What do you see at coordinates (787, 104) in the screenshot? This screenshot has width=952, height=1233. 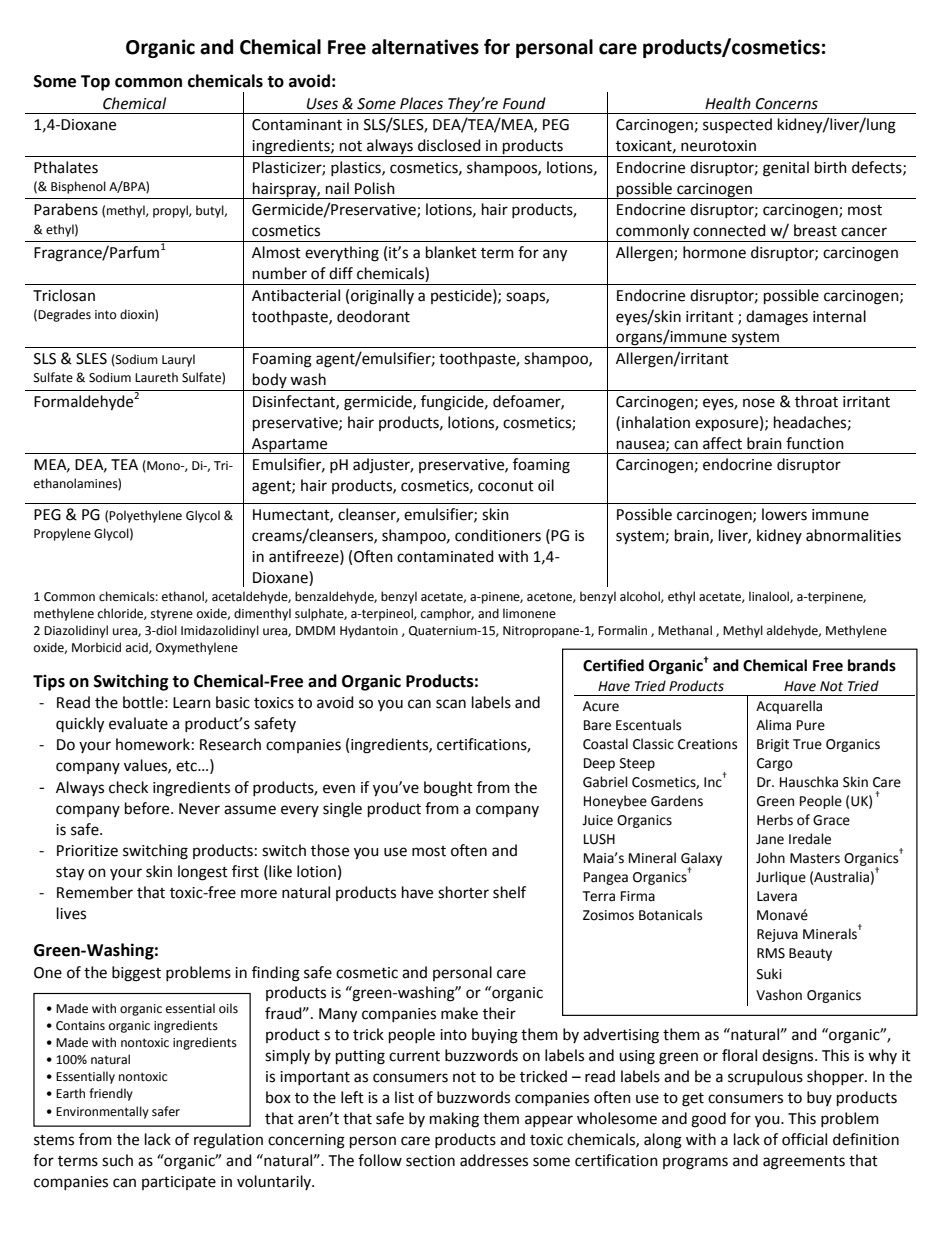 I see `Concerns` at bounding box center [787, 104].
